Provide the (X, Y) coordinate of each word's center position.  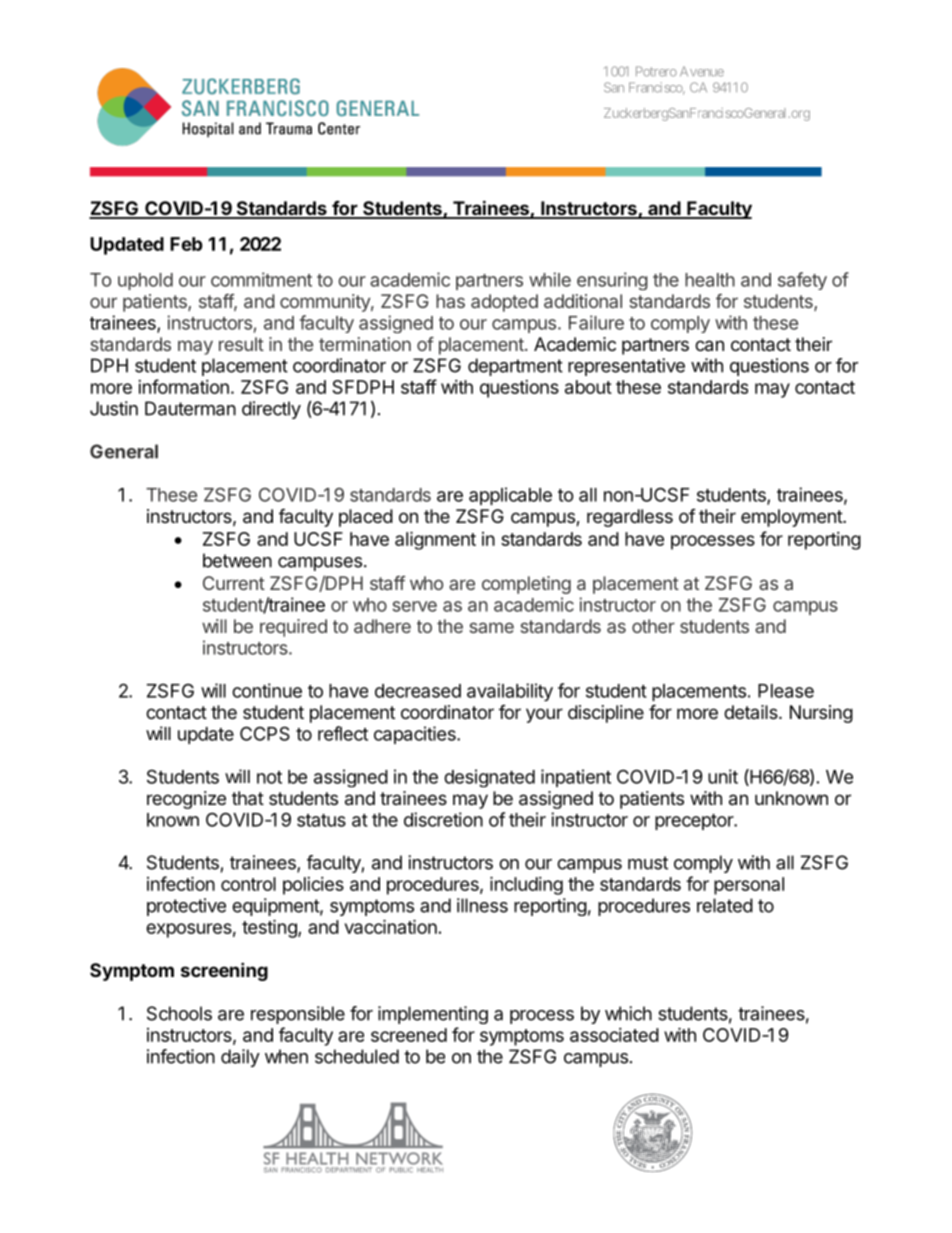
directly (271, 410)
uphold (145, 281)
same (492, 627)
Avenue (702, 71)
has (450, 301)
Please (786, 691)
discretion (443, 819)
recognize (186, 800)
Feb (186, 244)
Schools (179, 1013)
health (710, 280)
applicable (510, 496)
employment (792, 518)
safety (802, 281)
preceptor (695, 822)
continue (267, 690)
